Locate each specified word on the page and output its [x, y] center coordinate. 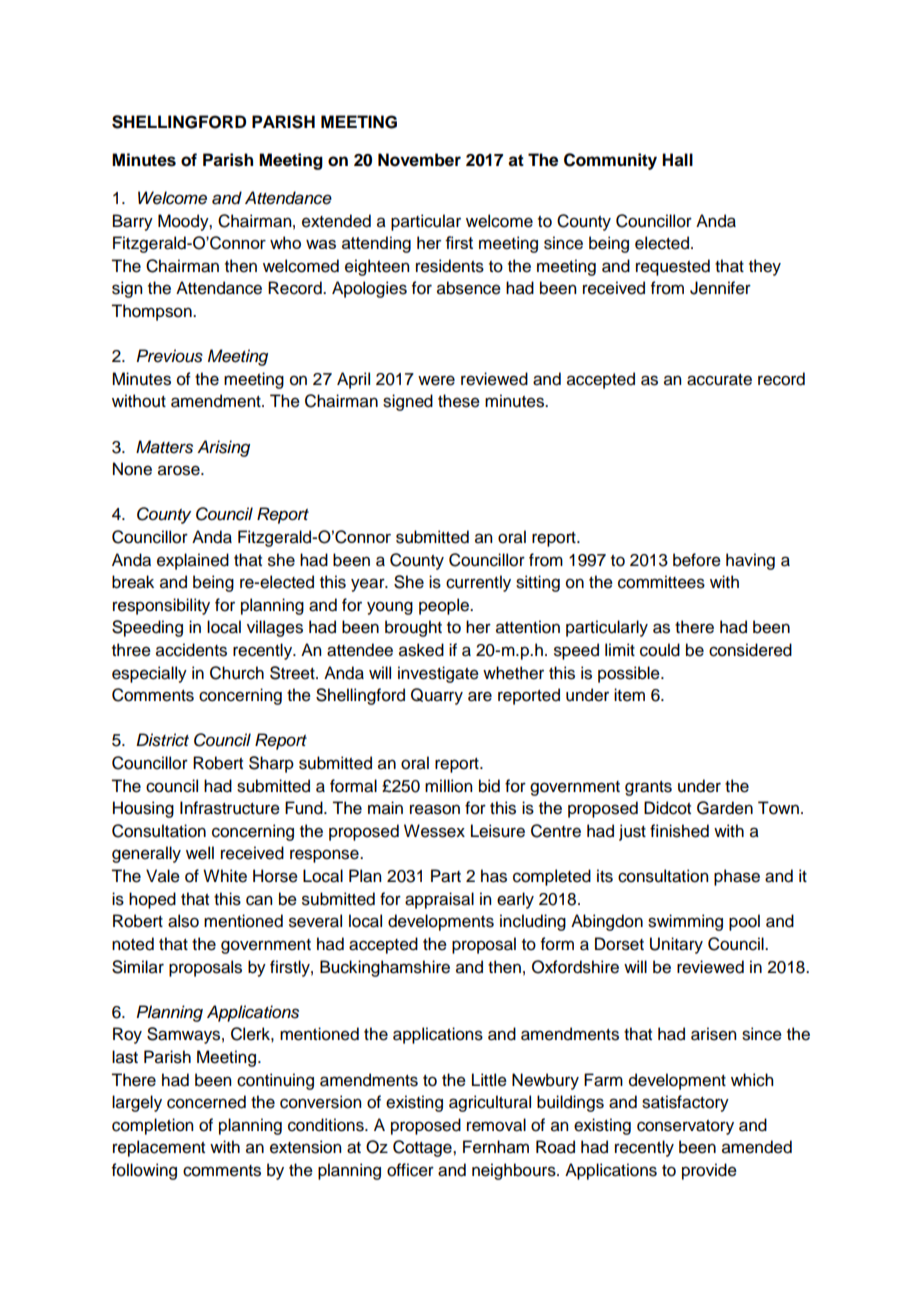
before [697, 560]
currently [478, 583]
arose [180, 470]
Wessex [434, 831]
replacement [159, 1148]
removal [496, 1125]
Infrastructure [230, 808]
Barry [133, 222]
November [419, 160]
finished [679, 831]
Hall [677, 160]
